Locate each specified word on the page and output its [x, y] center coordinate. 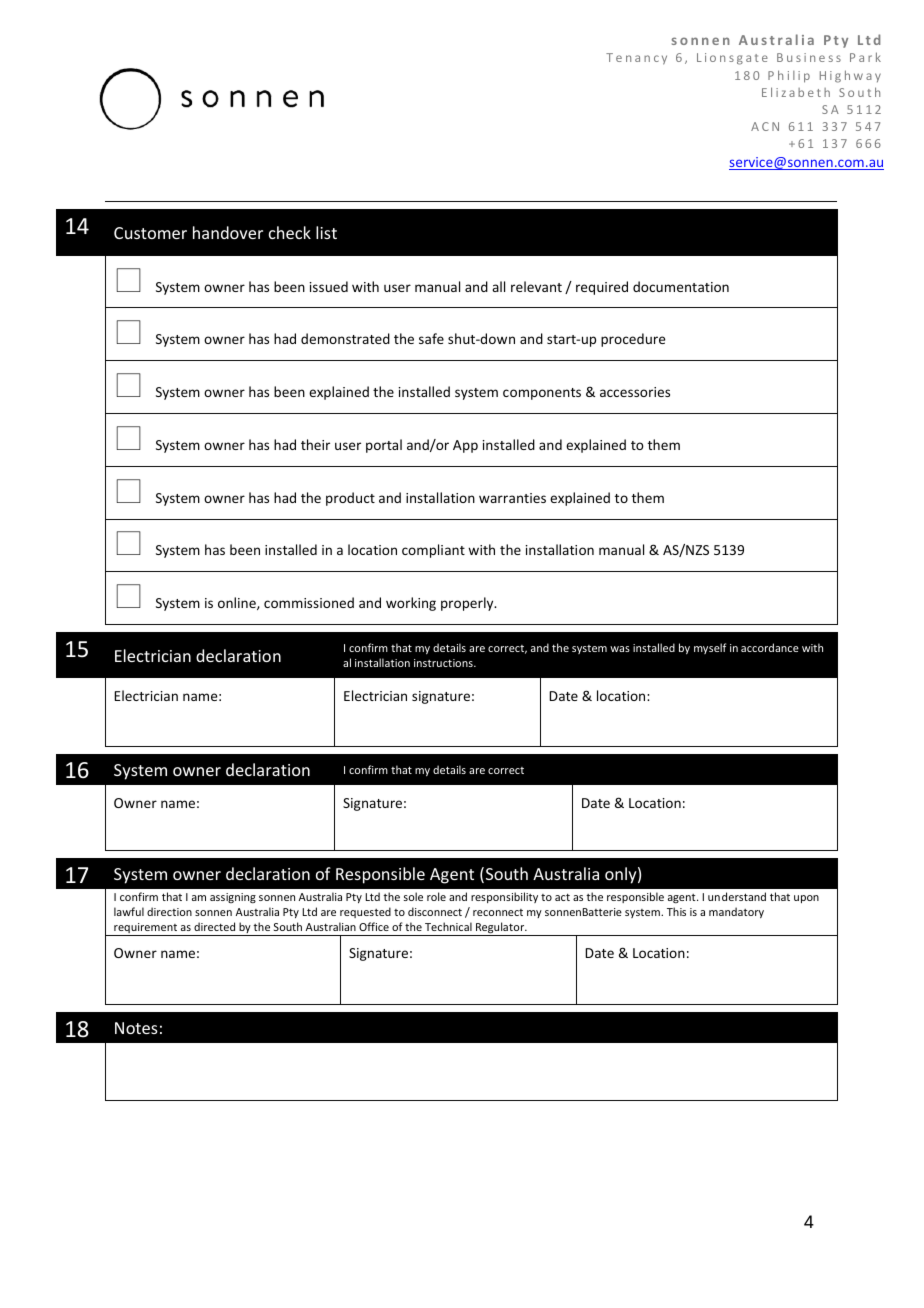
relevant [536, 286]
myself [710, 648]
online [238, 603]
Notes [136, 1028]
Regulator [500, 929]
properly [468, 604]
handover [228, 232]
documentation [681, 286]
